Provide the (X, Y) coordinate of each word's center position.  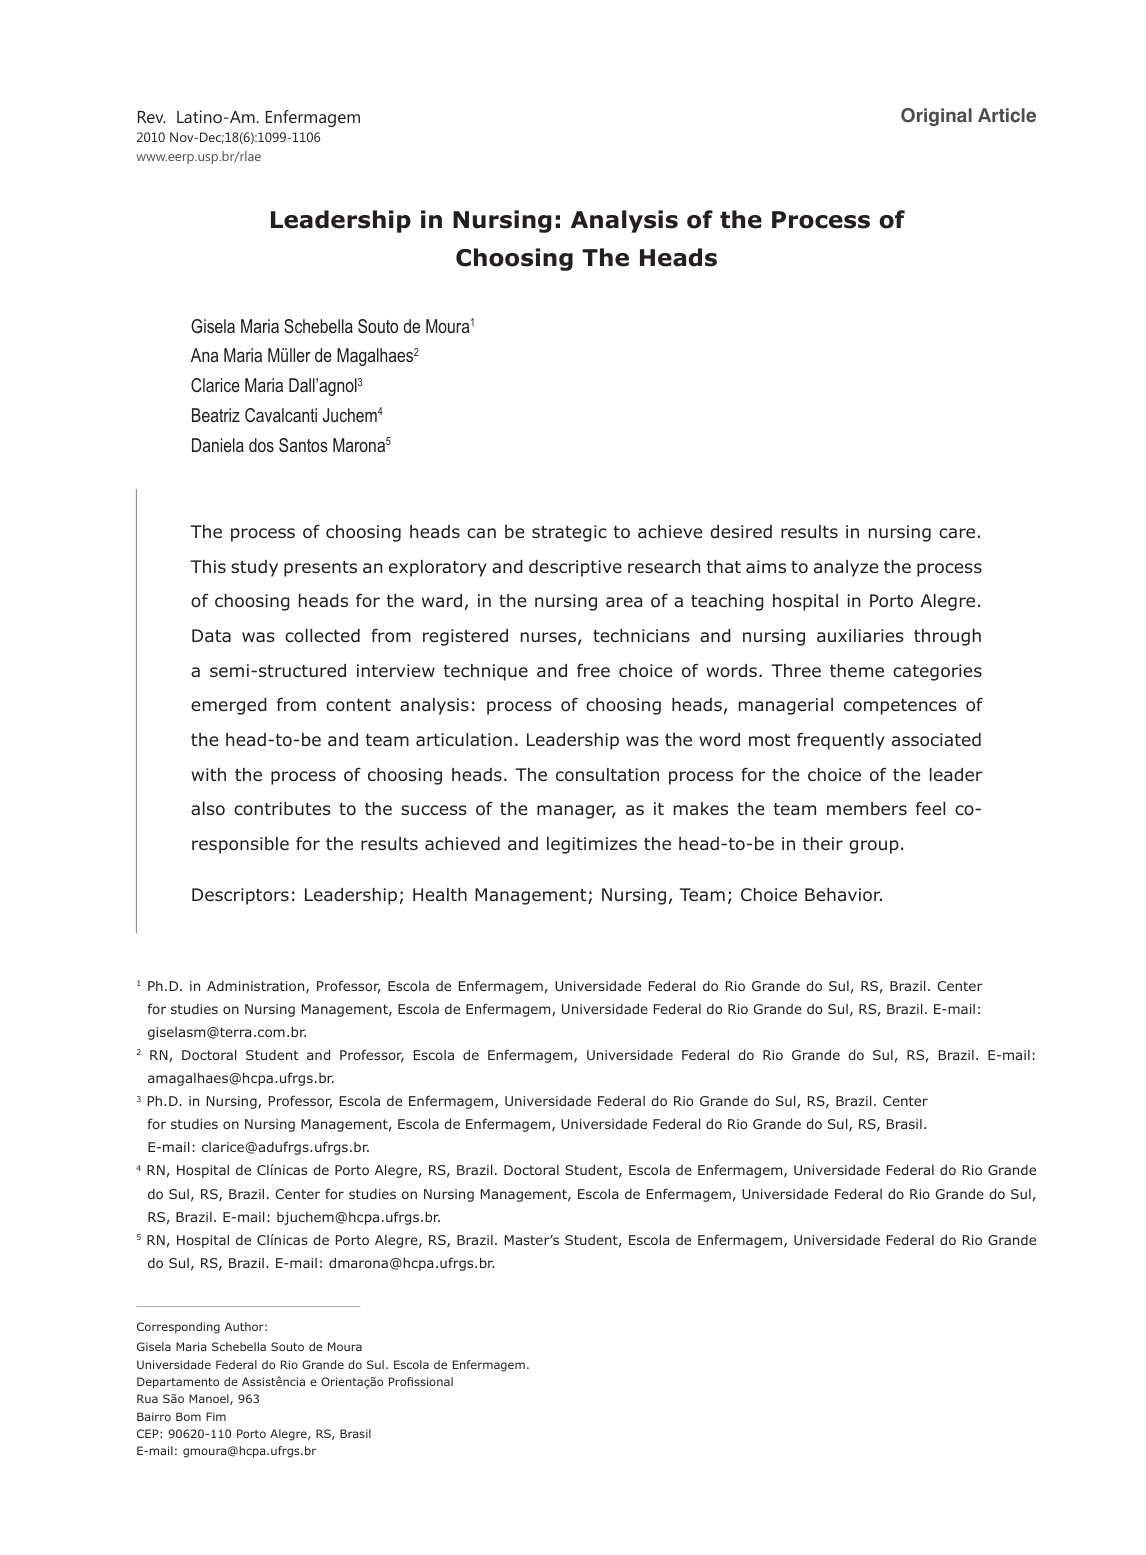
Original (936, 117)
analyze (846, 568)
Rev (152, 117)
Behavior (843, 895)
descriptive (575, 568)
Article (1007, 115)
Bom (188, 1416)
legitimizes (592, 845)
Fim (216, 1416)
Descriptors (240, 896)
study (254, 568)
